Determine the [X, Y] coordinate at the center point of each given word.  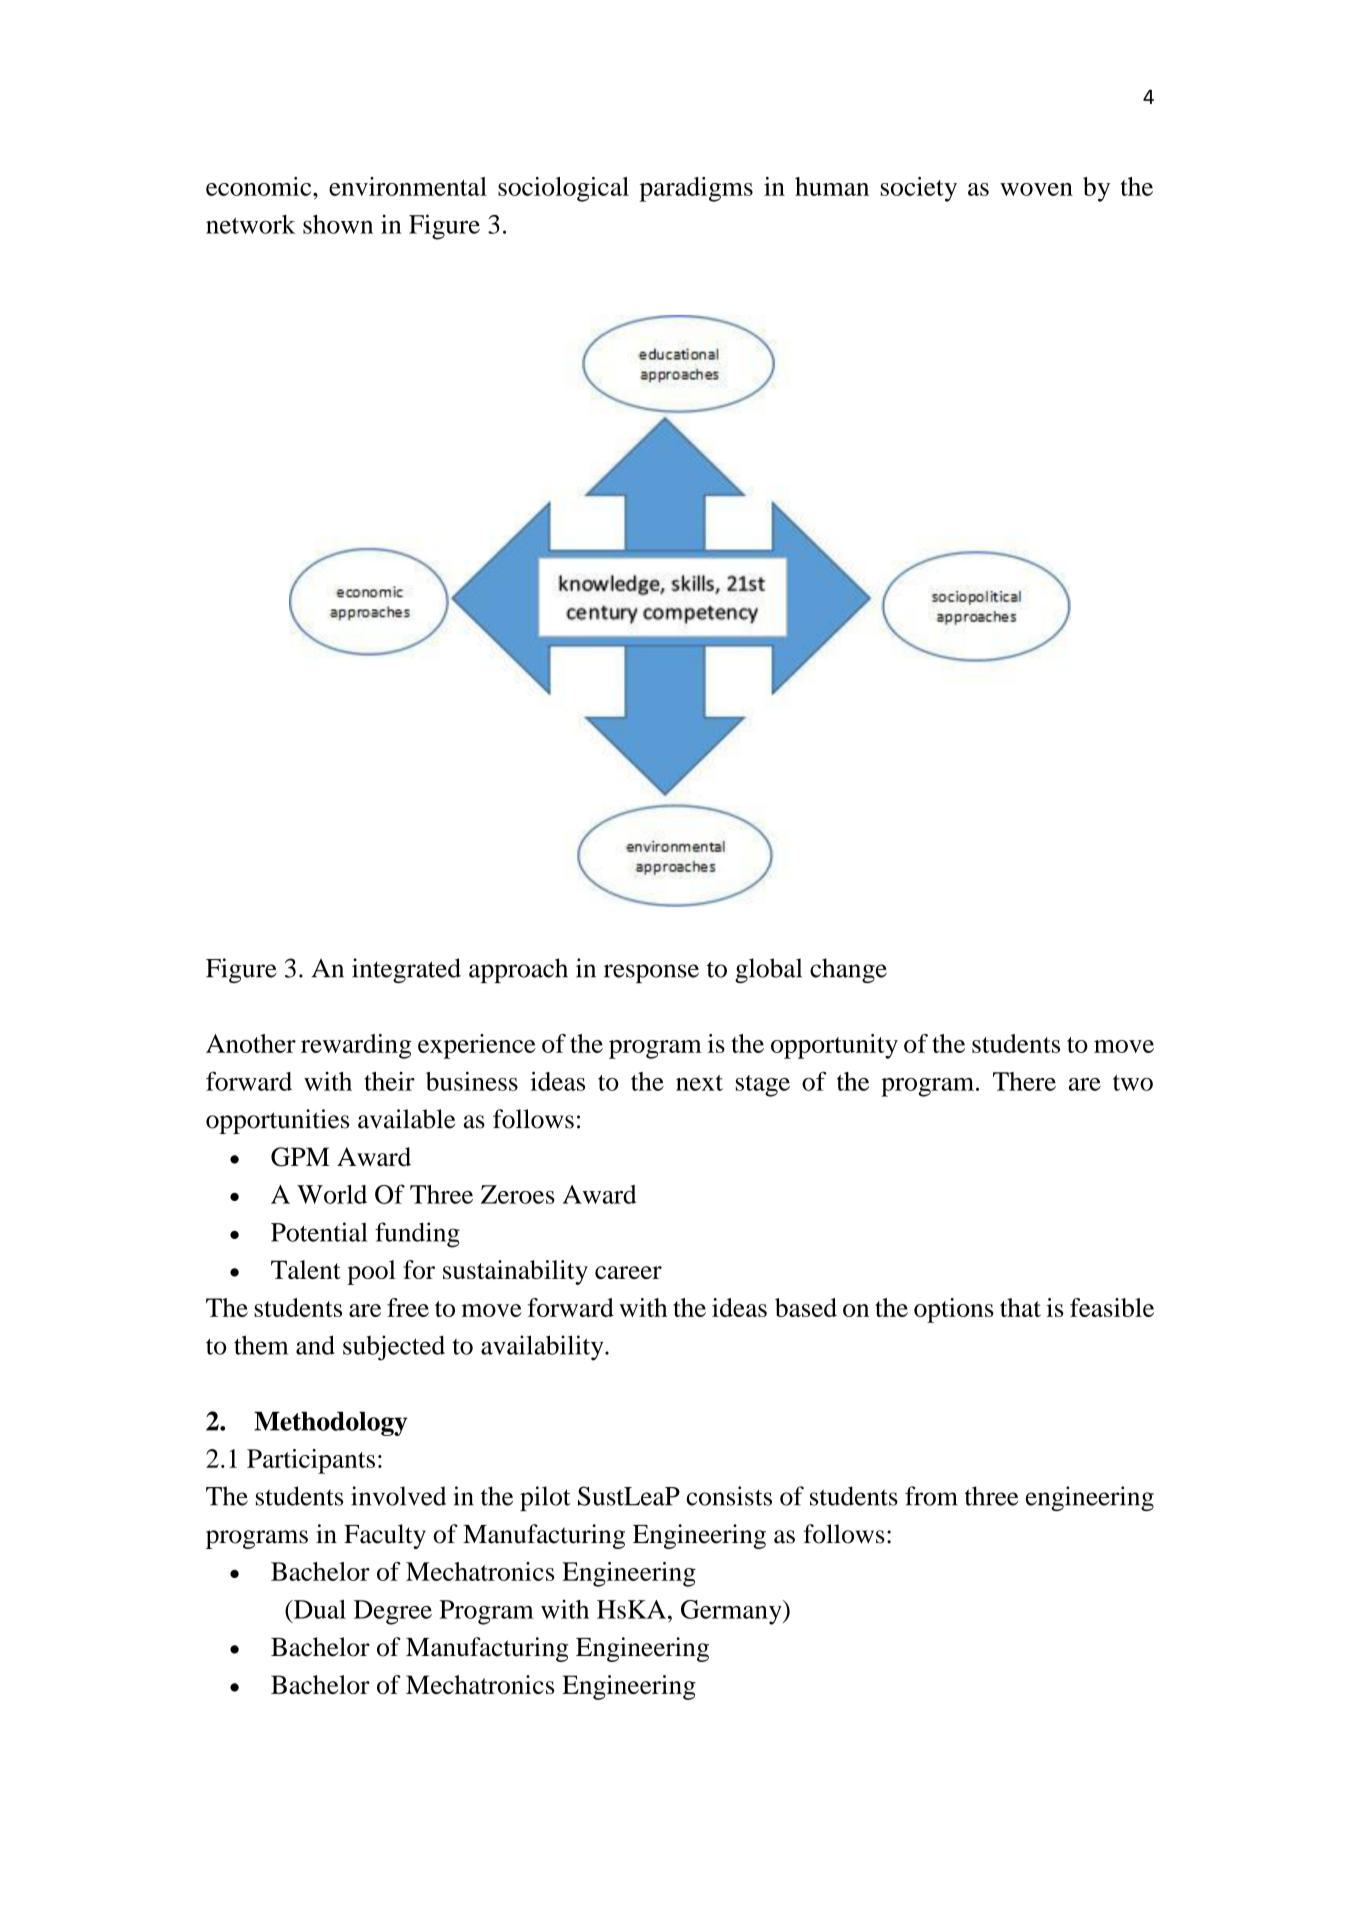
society [918, 189]
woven [1036, 189]
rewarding [356, 1046]
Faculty [385, 1536]
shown [338, 224]
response [651, 973]
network [251, 224]
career [628, 1272]
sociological [563, 189]
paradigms [696, 189]
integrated [406, 970]
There [1024, 1081]
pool [371, 1272]
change [848, 970]
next [699, 1083]
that [1020, 1307]
